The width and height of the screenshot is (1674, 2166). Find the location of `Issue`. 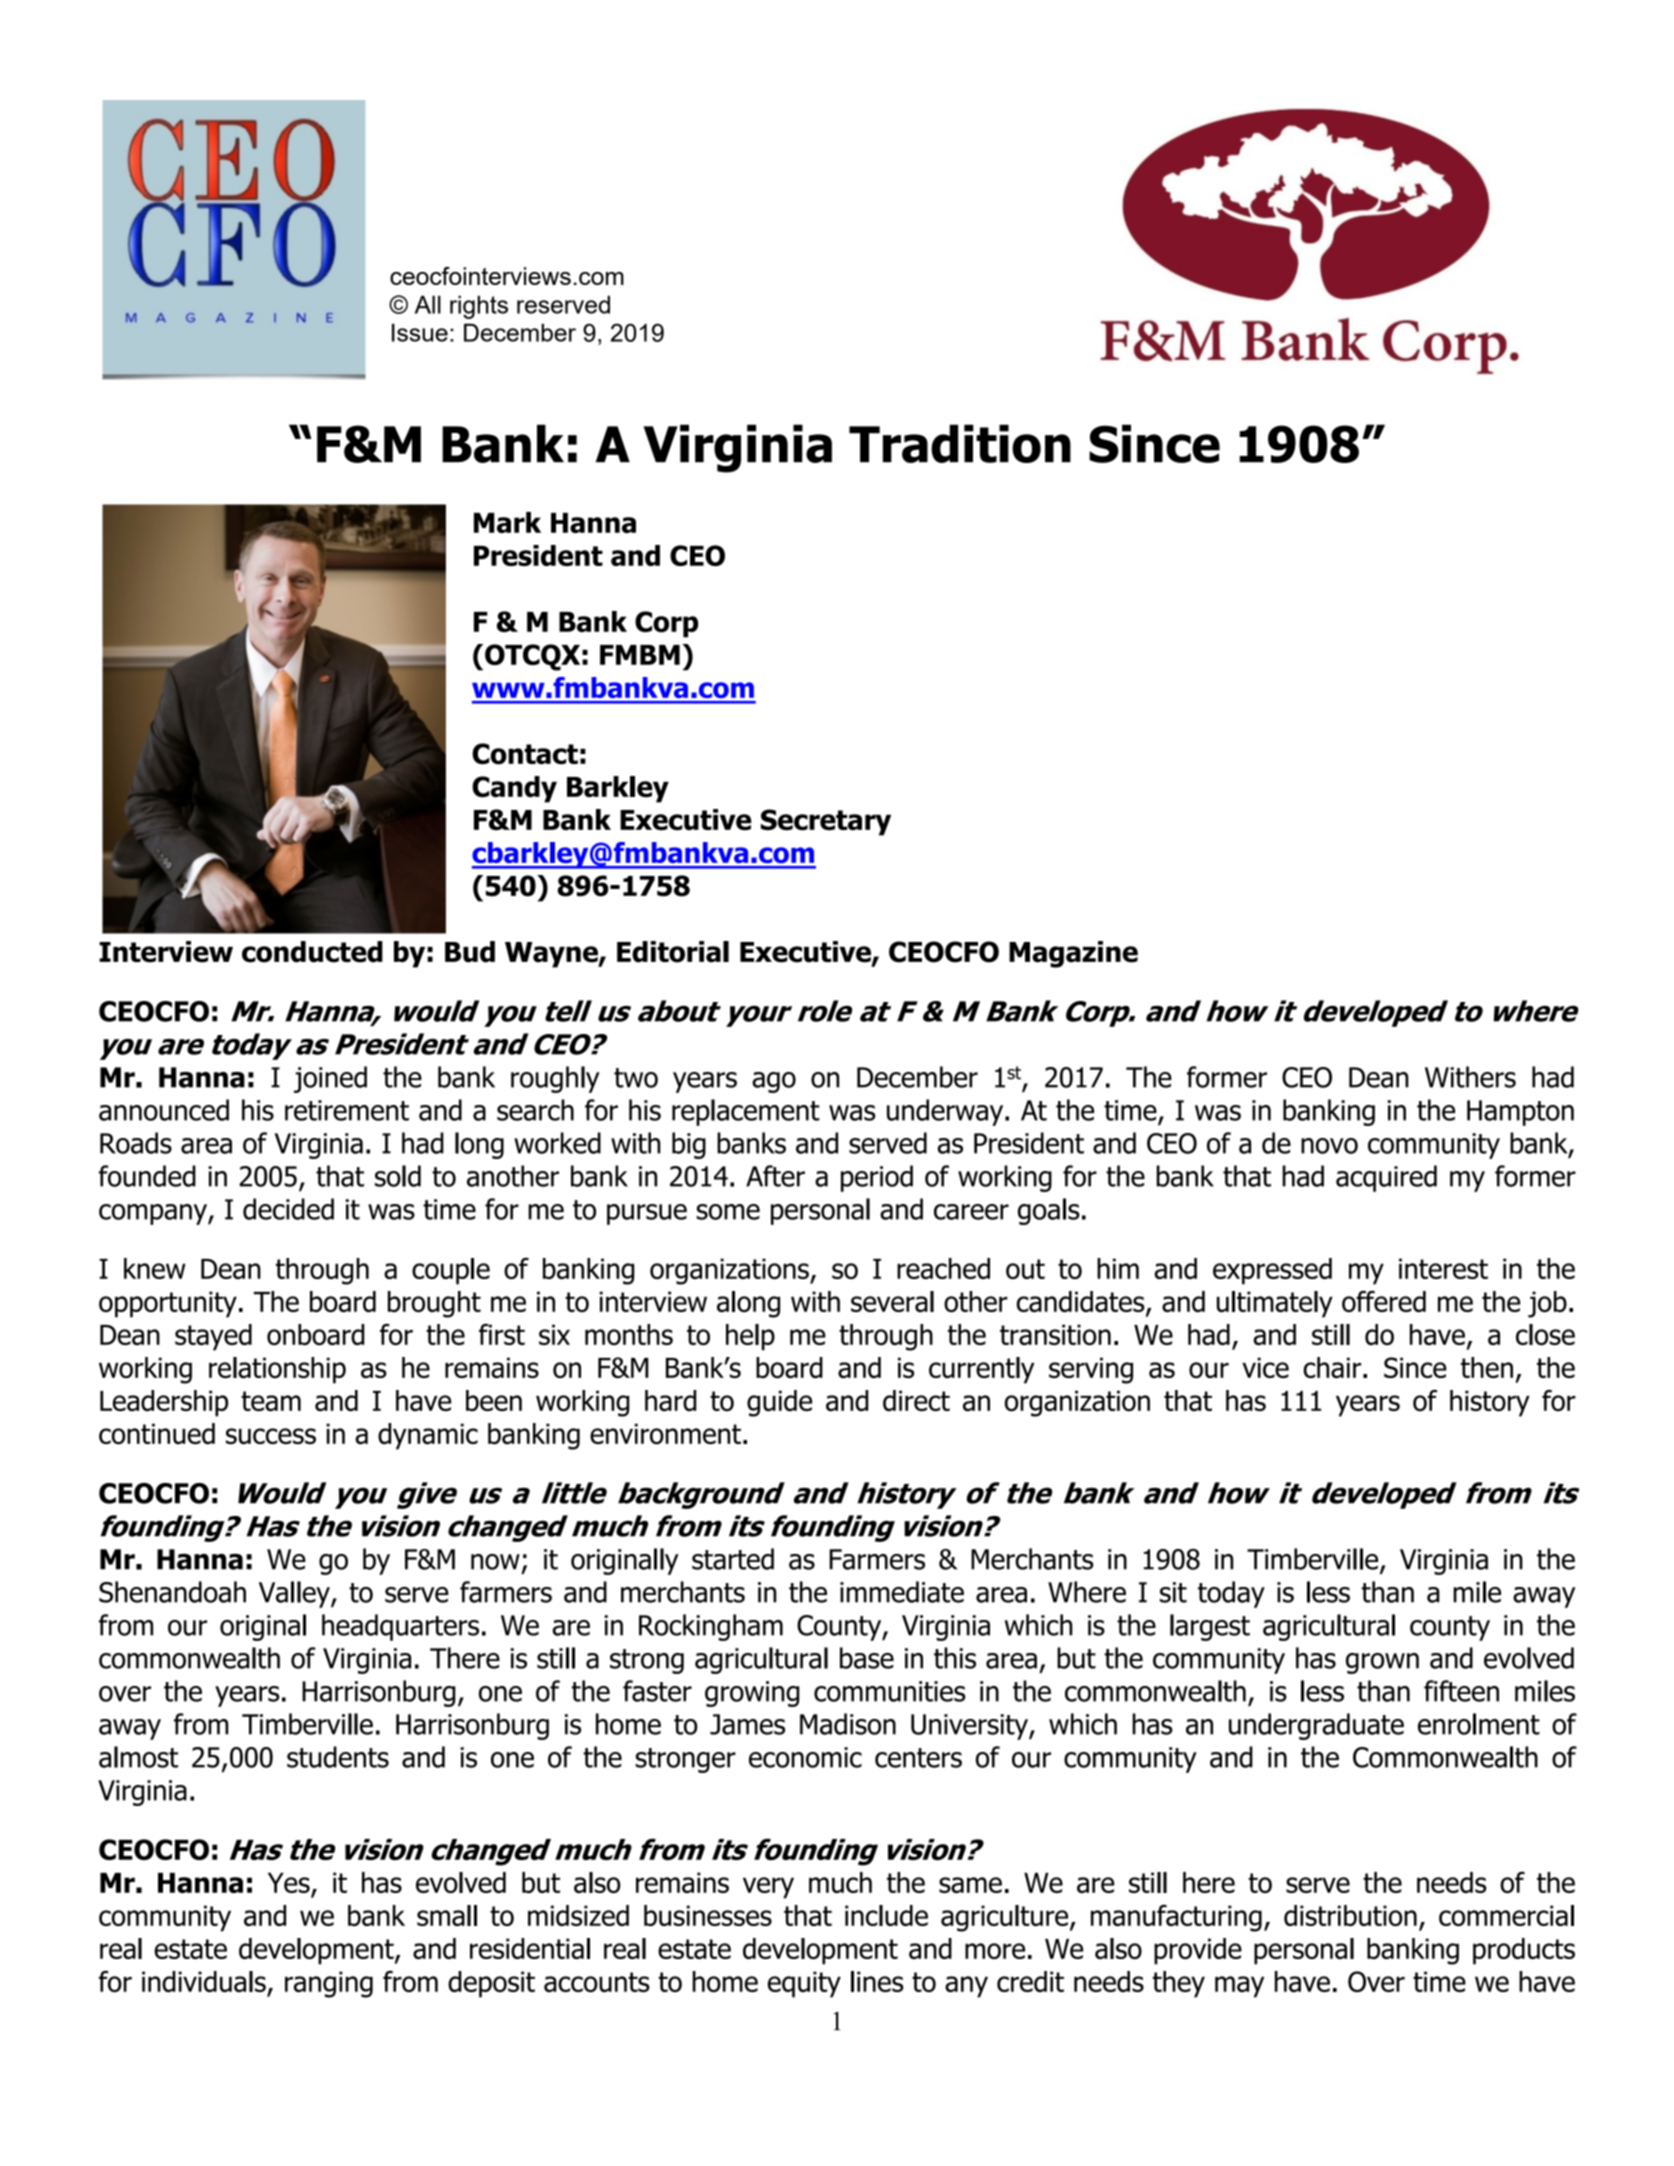

Issue is located at coordinates (420, 332).
